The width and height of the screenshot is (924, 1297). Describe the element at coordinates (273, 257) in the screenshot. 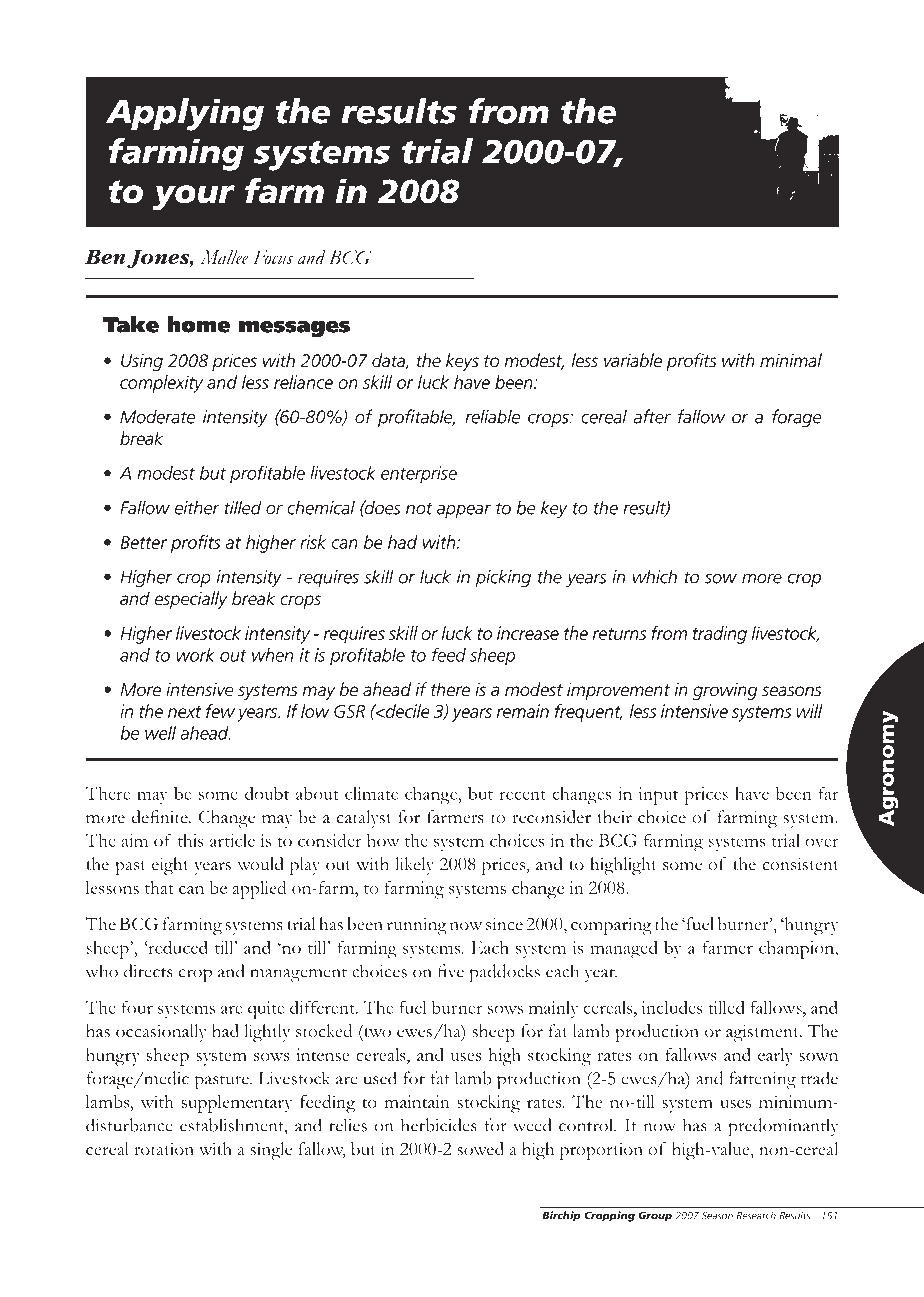

I see `Focus` at that location.
